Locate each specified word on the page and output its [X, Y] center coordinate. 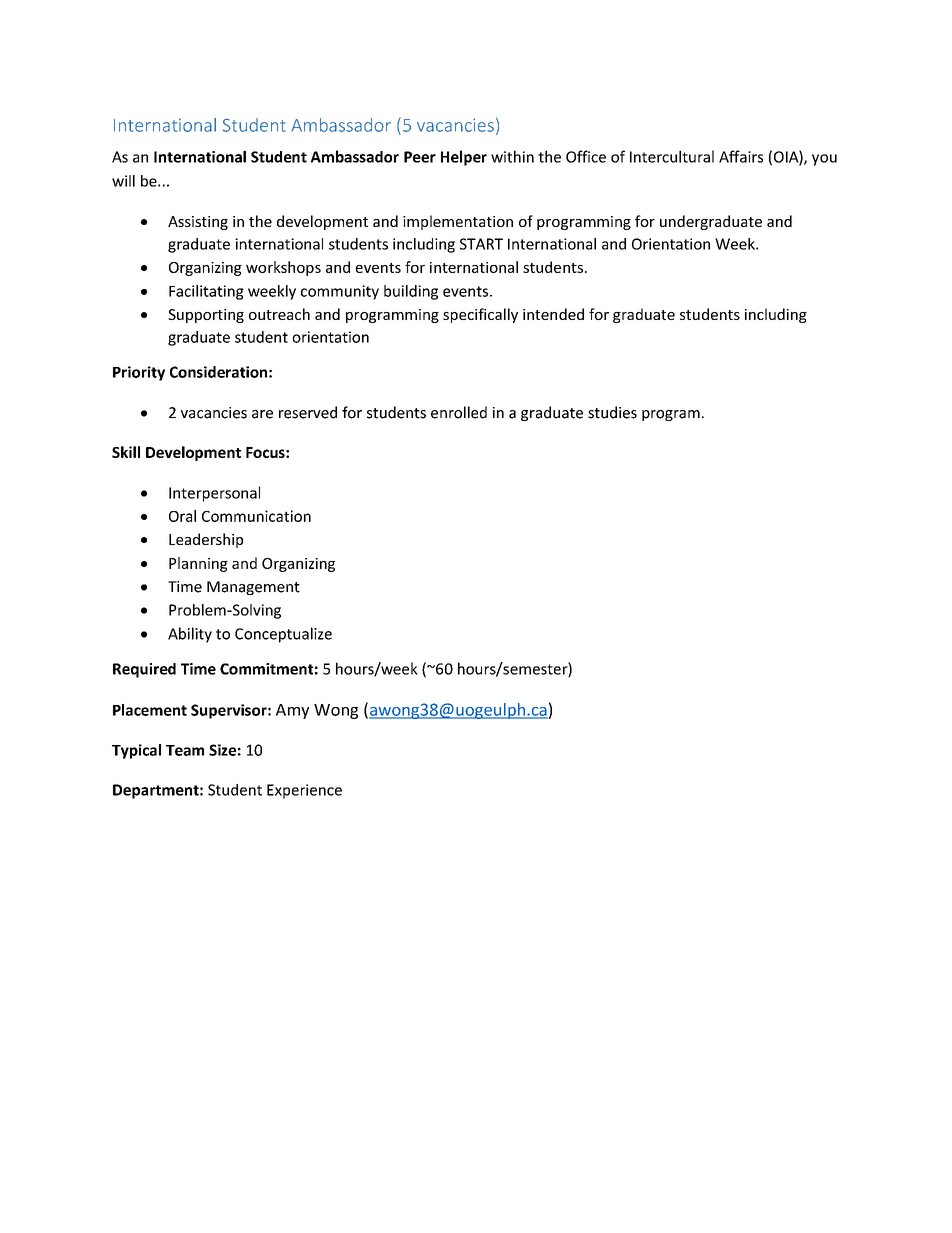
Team [185, 750]
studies [612, 412]
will [123, 181]
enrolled [459, 412]
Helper [464, 158]
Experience [304, 791]
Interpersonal [214, 494]
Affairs [741, 156]
